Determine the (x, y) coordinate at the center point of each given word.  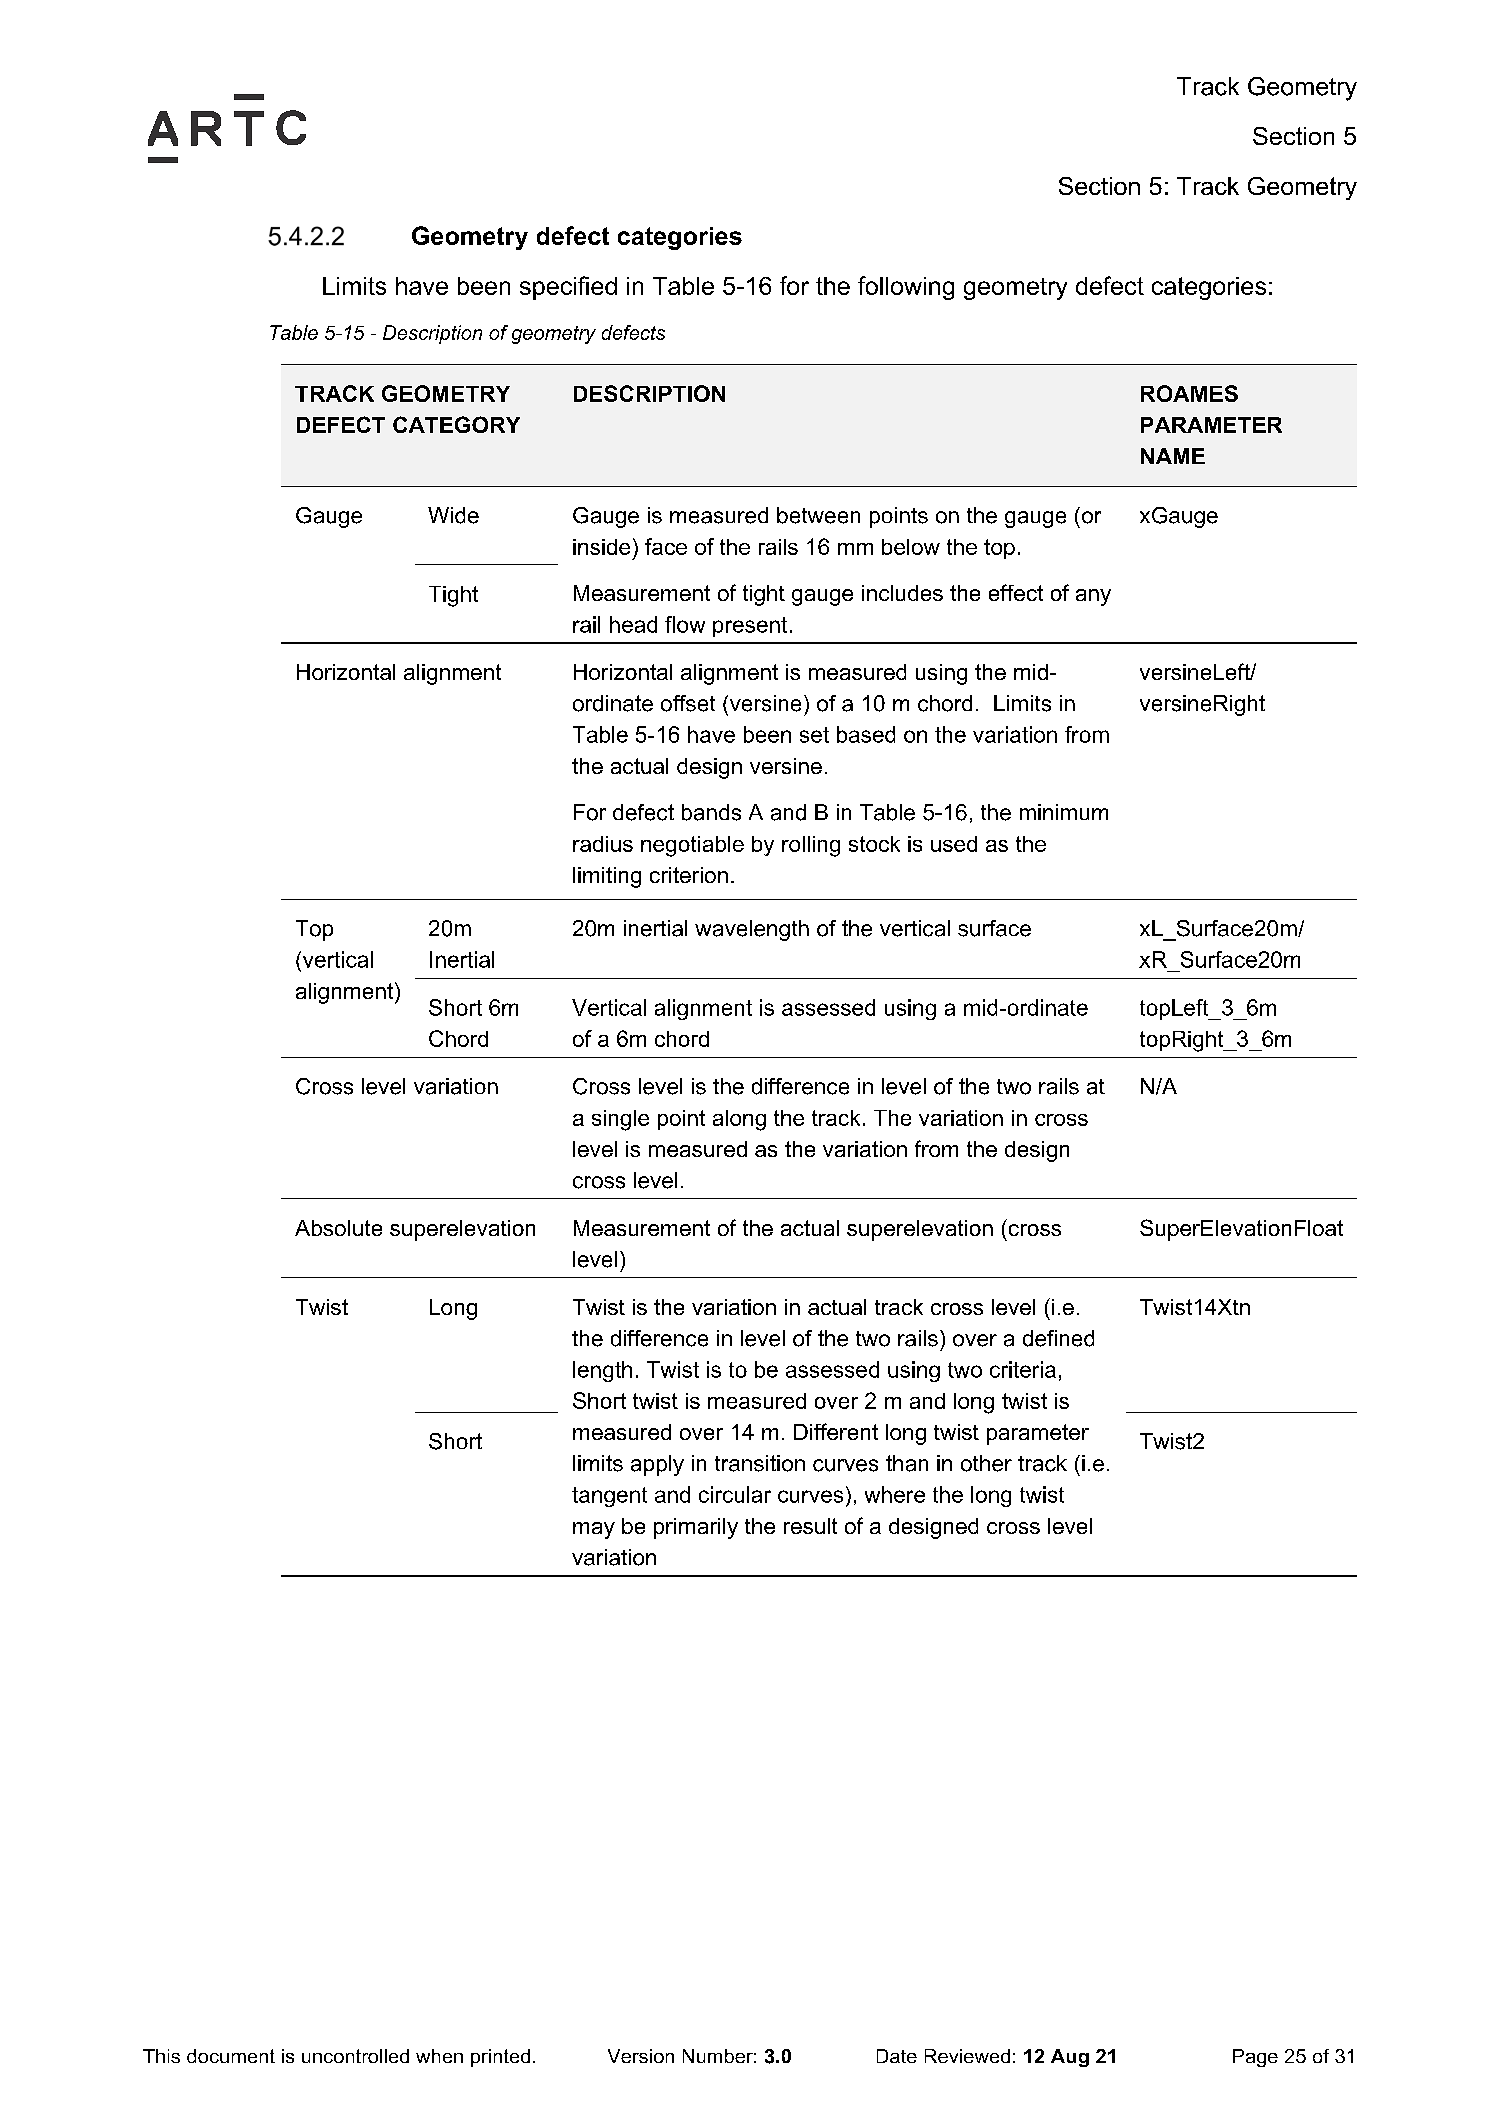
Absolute (338, 1228)
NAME (1173, 456)
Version (641, 2056)
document (231, 2056)
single (620, 1120)
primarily (696, 1528)
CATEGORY (456, 424)
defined (1058, 1338)
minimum (1064, 812)
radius (603, 844)
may (594, 1530)
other (986, 1463)
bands (711, 812)
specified (568, 288)
